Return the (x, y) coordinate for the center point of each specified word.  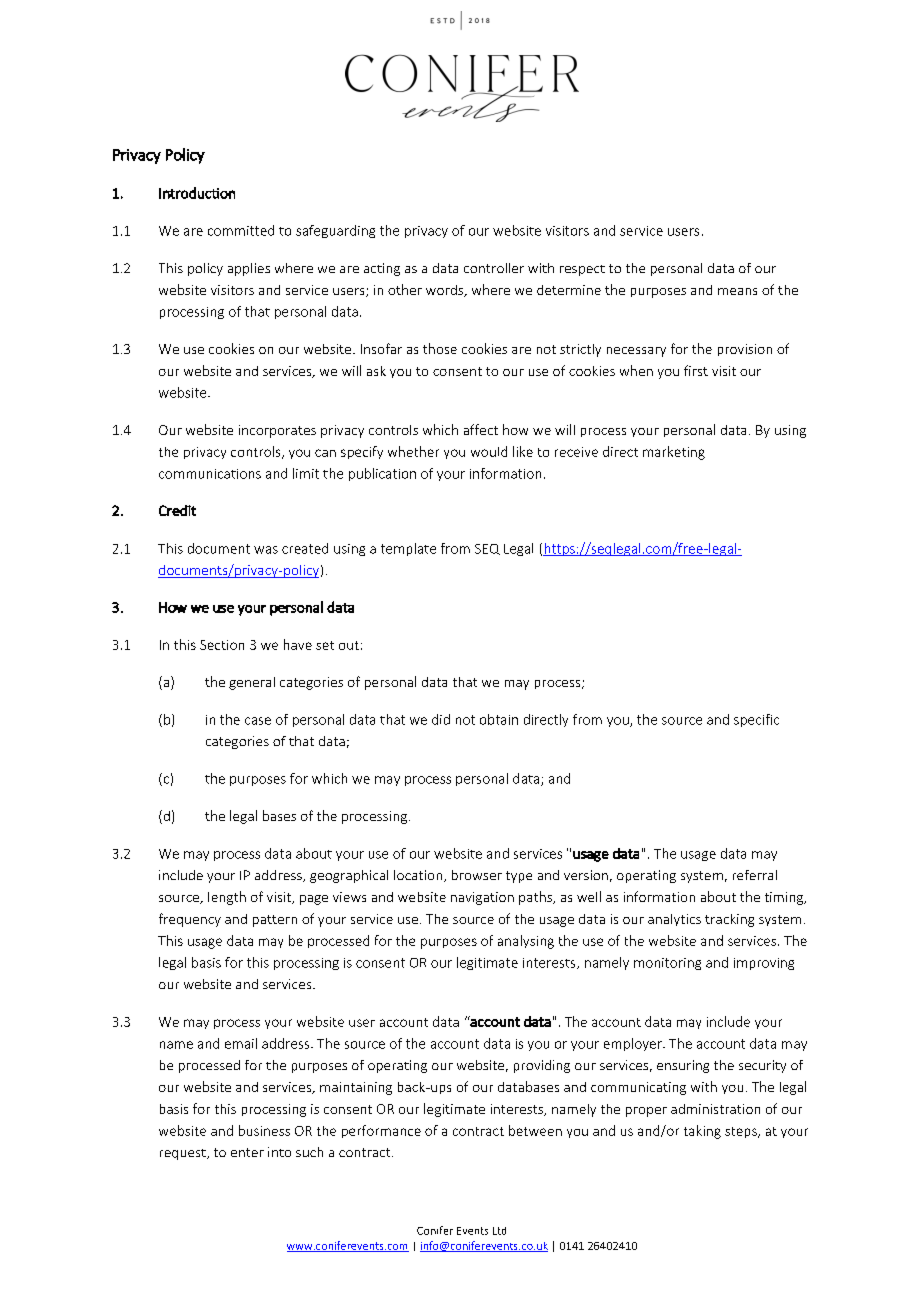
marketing (674, 453)
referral (755, 875)
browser (477, 875)
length (227, 898)
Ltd (499, 1231)
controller (494, 268)
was (266, 550)
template (408, 549)
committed (241, 230)
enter (247, 1152)
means (737, 291)
